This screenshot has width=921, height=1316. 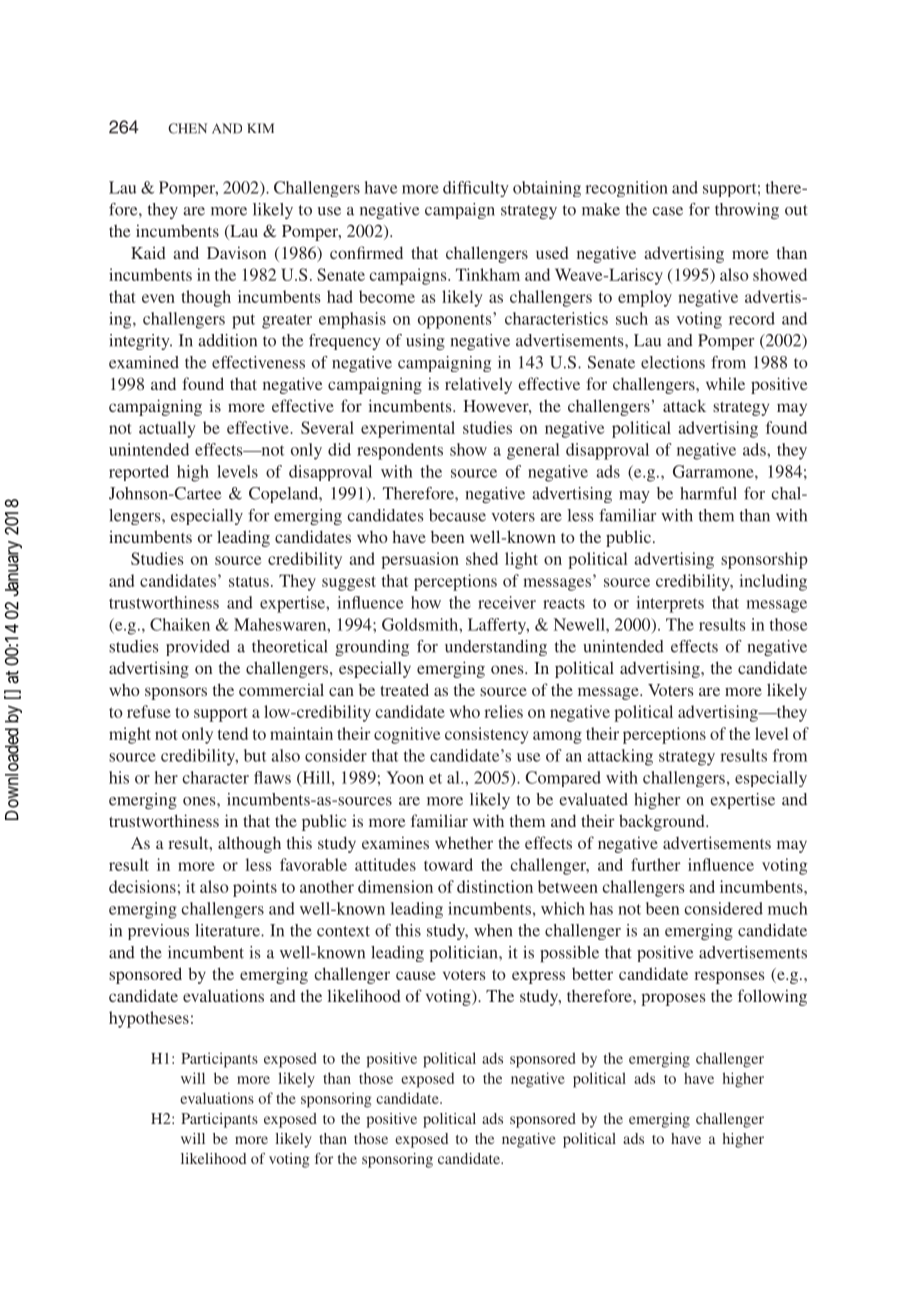 What do you see at coordinates (465, 954) in the screenshot?
I see `politician` at bounding box center [465, 954].
